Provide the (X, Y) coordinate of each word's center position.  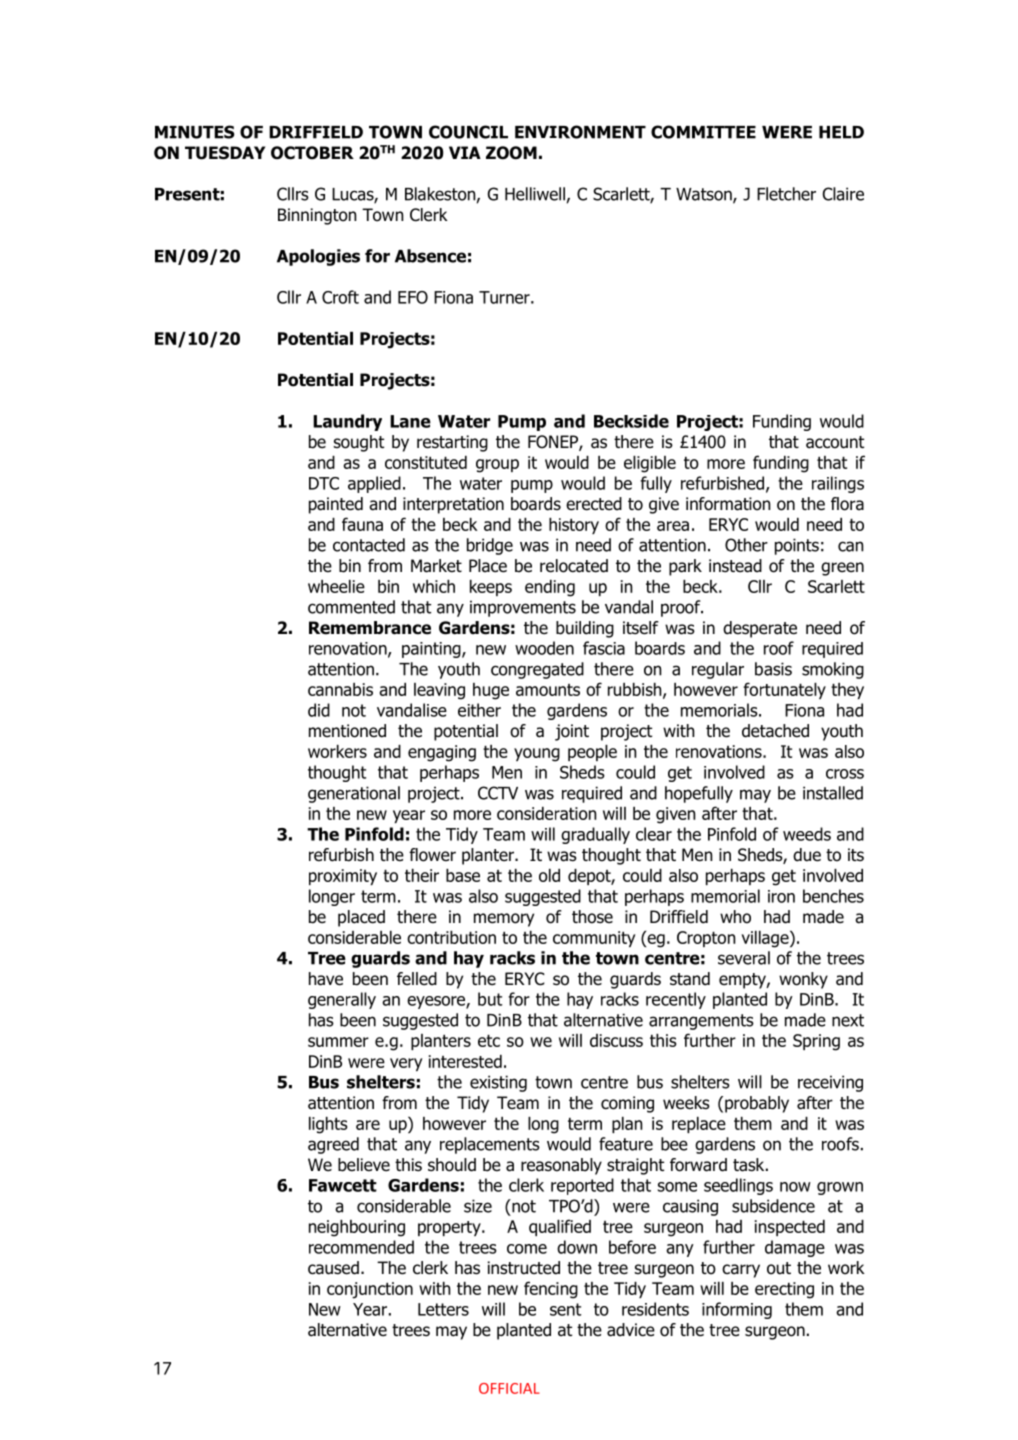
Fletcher (786, 194)
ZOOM (511, 153)
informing (737, 1310)
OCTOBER (312, 153)
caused (333, 1268)
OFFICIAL (509, 1388)
